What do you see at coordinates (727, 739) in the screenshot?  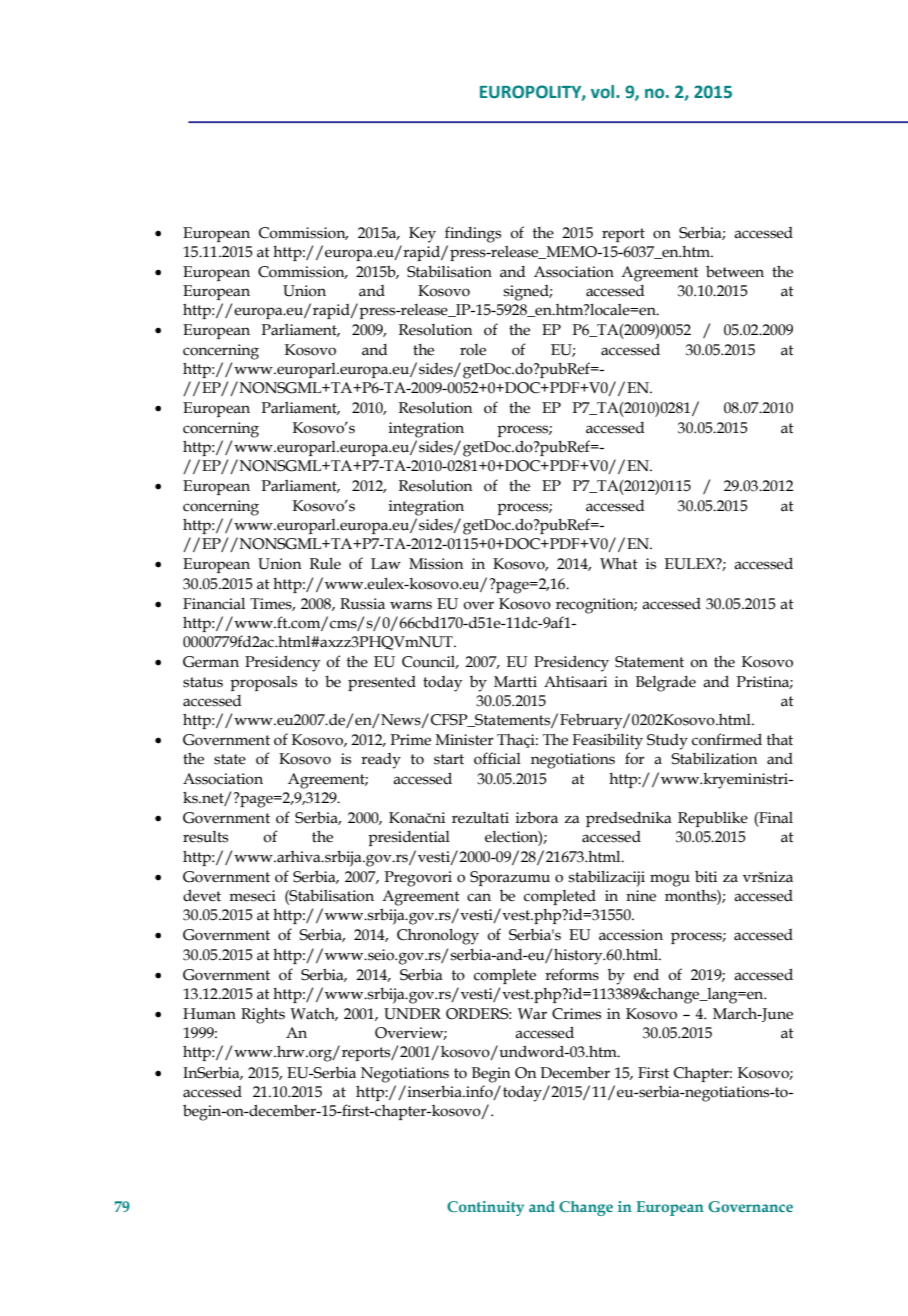 I see `confirmed` at bounding box center [727, 739].
